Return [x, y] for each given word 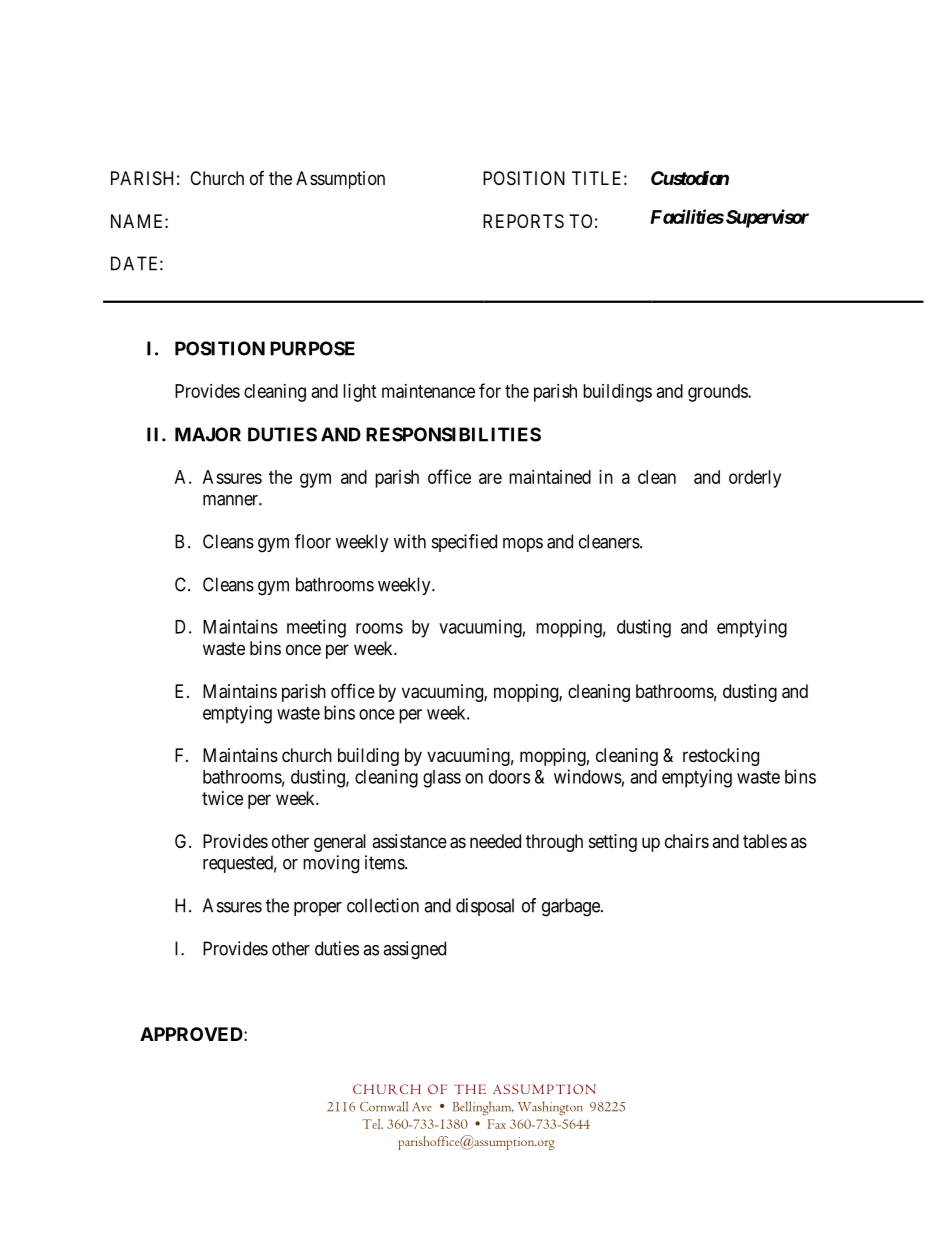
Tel [372, 1124]
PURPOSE [312, 348]
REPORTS [523, 221]
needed [495, 841]
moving [331, 864]
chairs [687, 841]
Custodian [690, 177]
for [490, 390]
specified [464, 543]
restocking [721, 757]
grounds [718, 393]
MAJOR [208, 434]
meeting [316, 628]
